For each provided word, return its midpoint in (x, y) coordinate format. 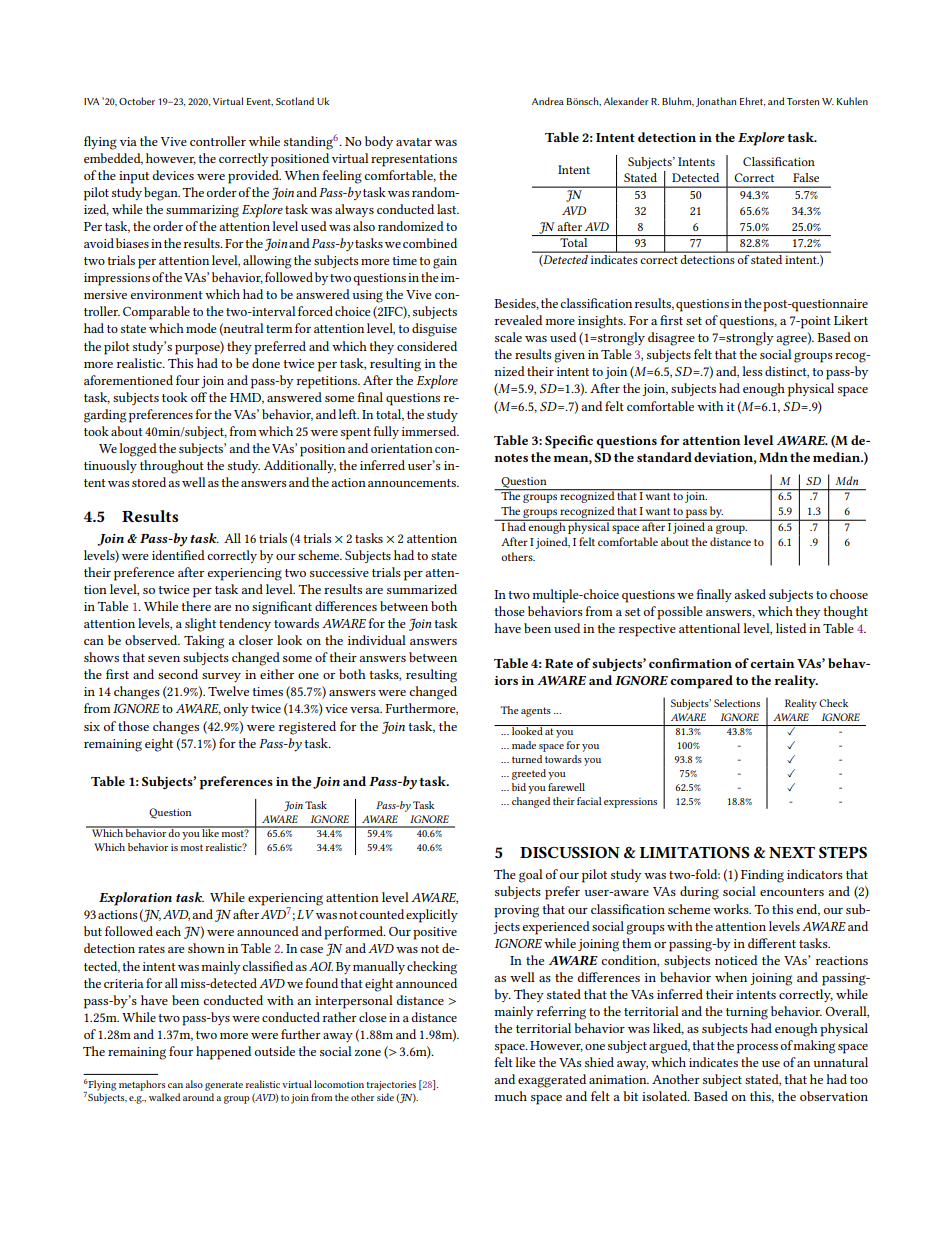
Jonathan (716, 102)
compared (701, 682)
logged (138, 450)
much (511, 1096)
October (137, 101)
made (524, 745)
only (236, 709)
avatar (414, 142)
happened (223, 1053)
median (838, 457)
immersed (430, 431)
